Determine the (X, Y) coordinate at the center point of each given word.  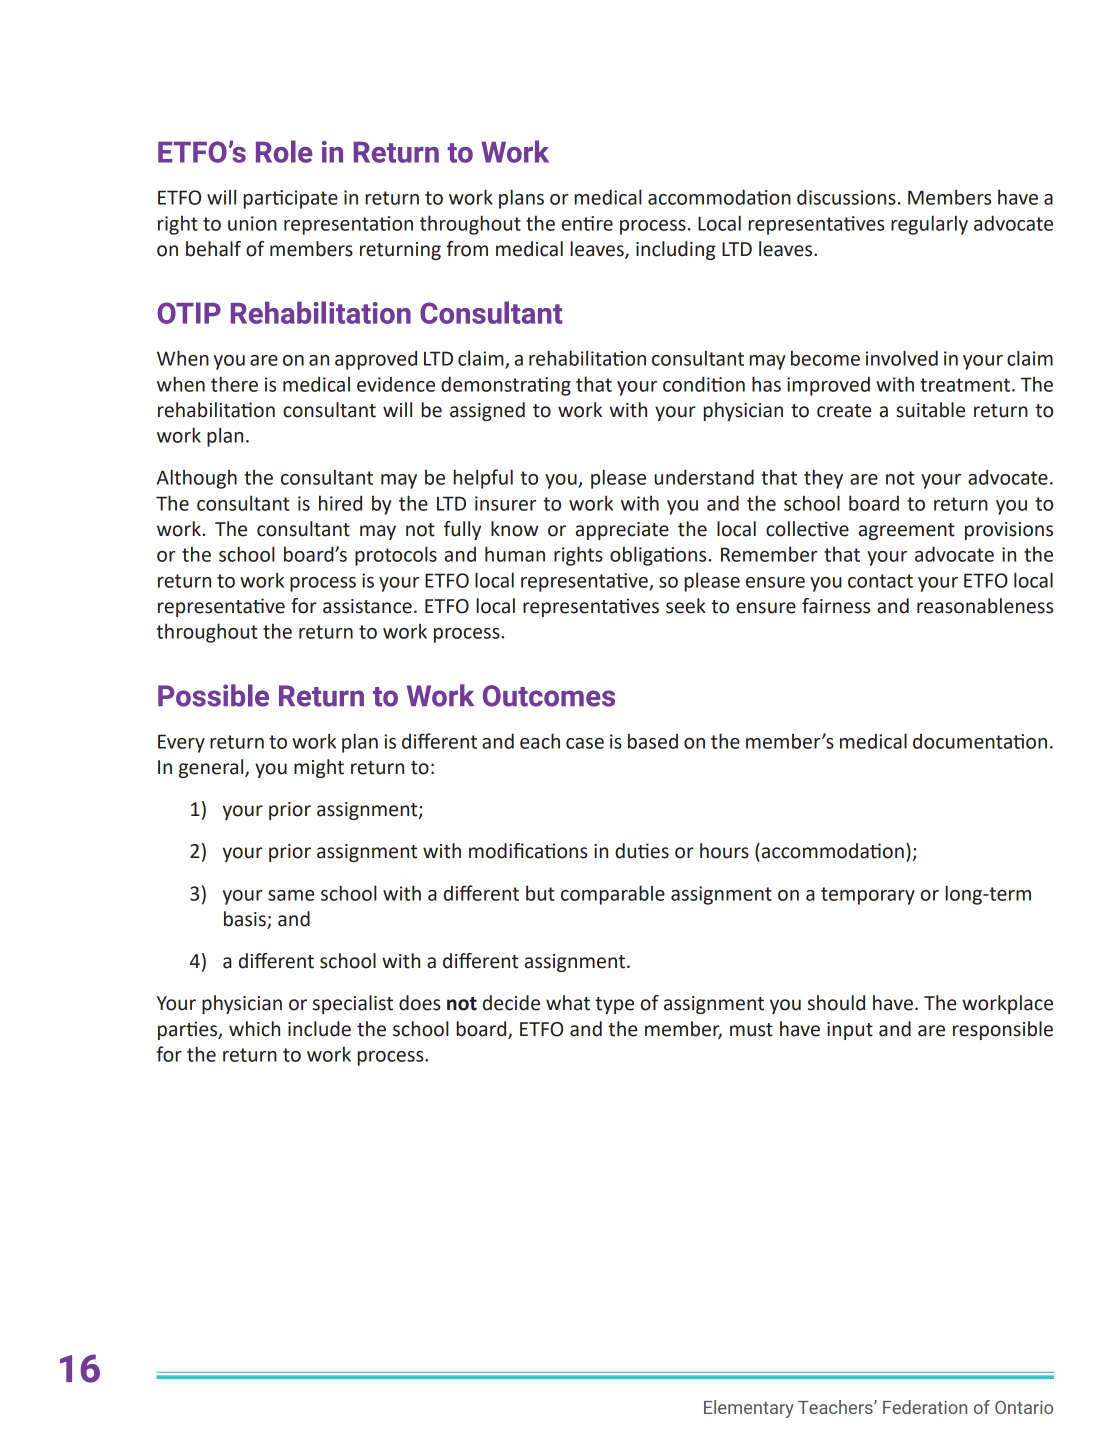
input (850, 1031)
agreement (907, 531)
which (254, 1029)
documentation (980, 741)
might (319, 768)
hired (340, 503)
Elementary (749, 1409)
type (614, 1005)
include (319, 1029)
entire (587, 223)
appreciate (622, 531)
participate (291, 199)
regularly (929, 225)
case (585, 743)
